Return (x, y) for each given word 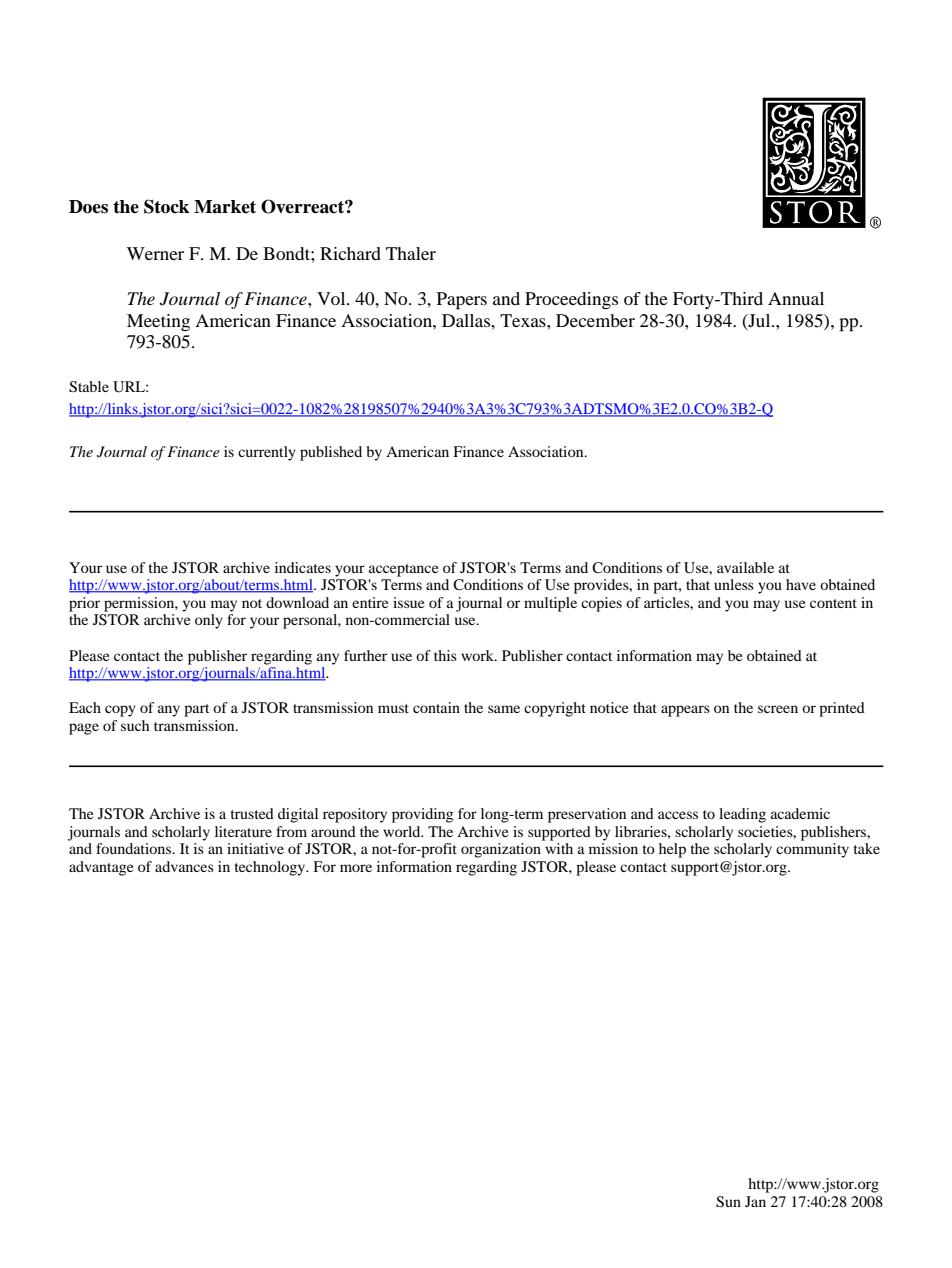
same (504, 709)
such (135, 725)
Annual (796, 298)
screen (778, 709)
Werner (155, 253)
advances (184, 866)
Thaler (411, 253)
